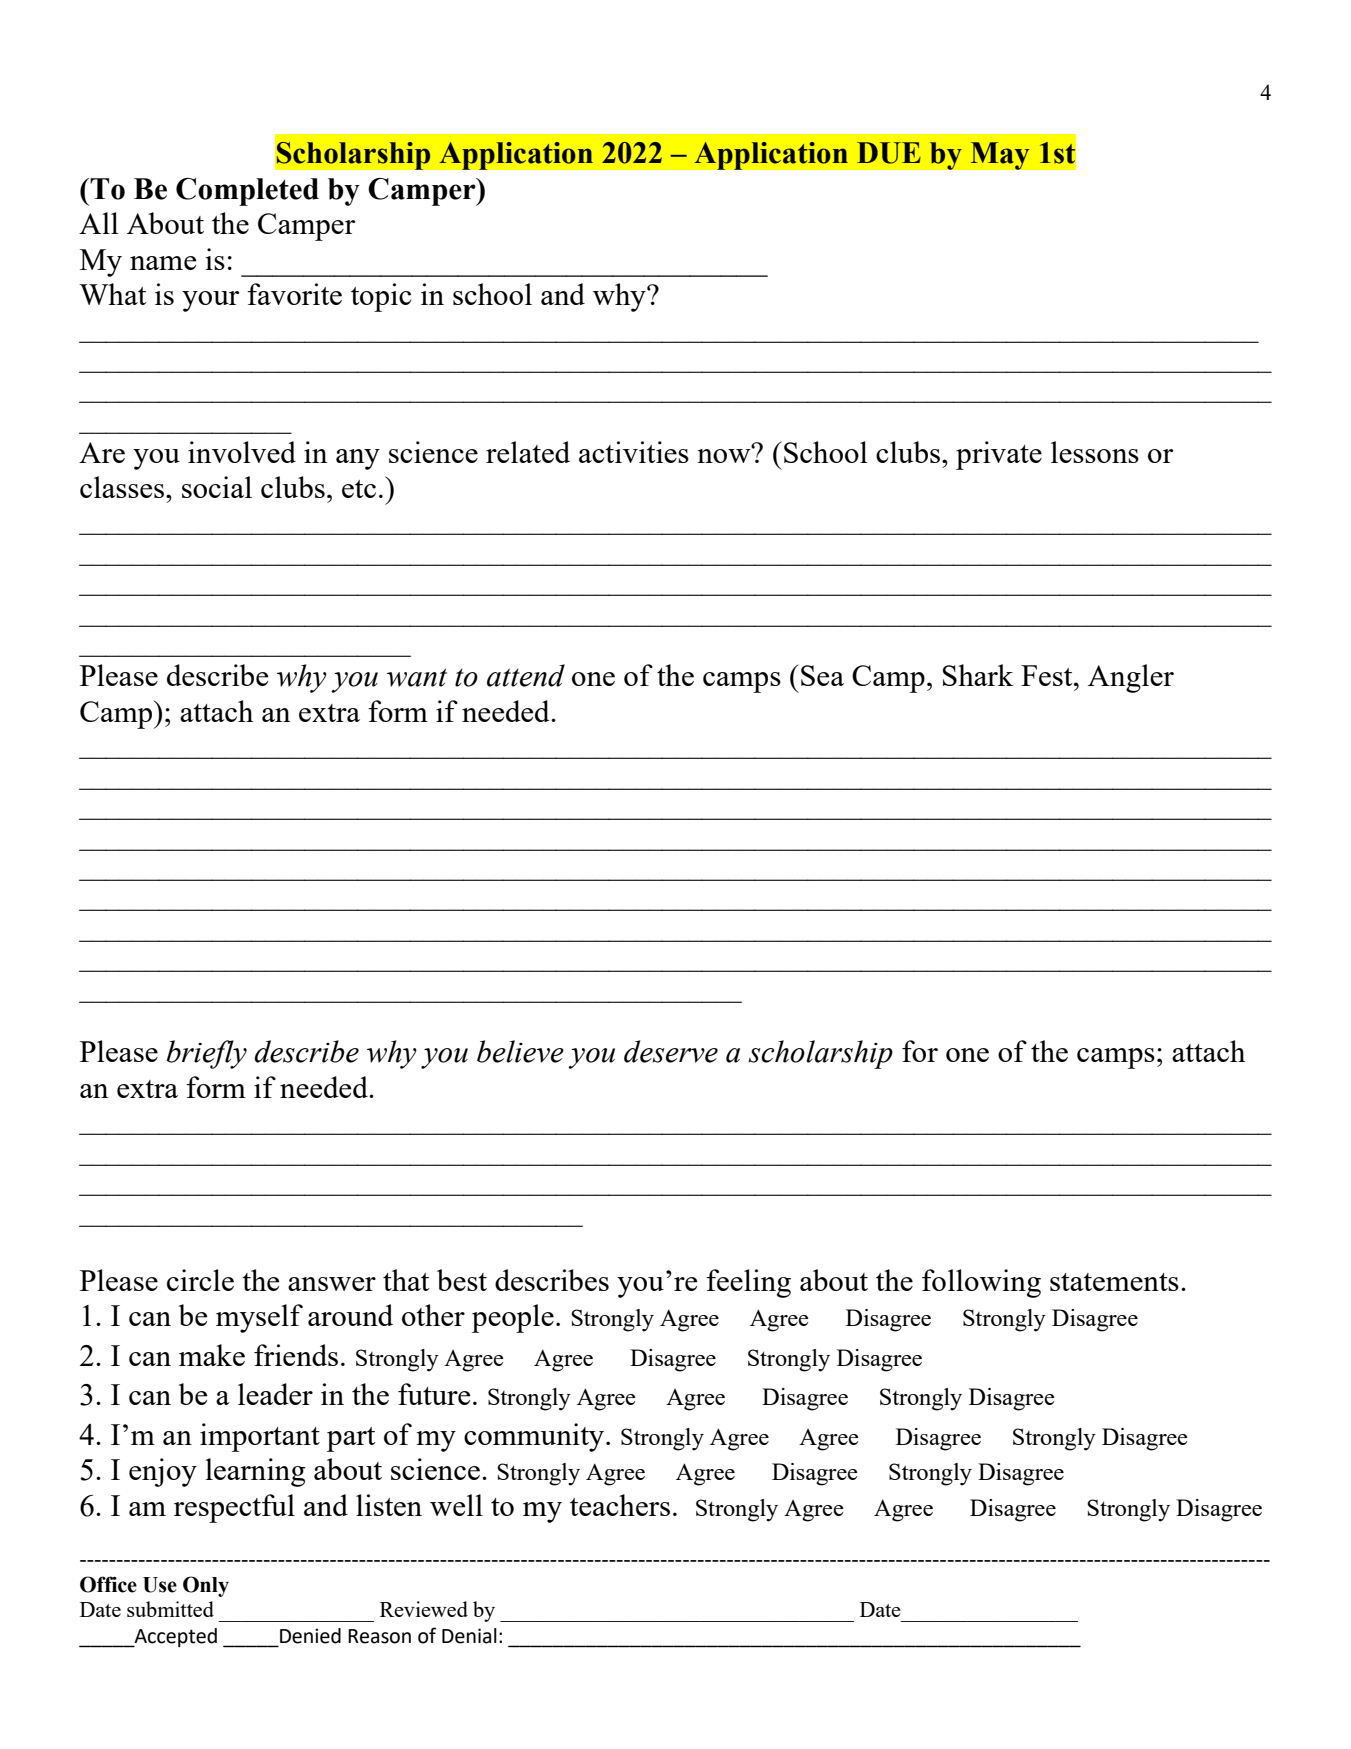  I want to click on teachers, so click(620, 1505).
